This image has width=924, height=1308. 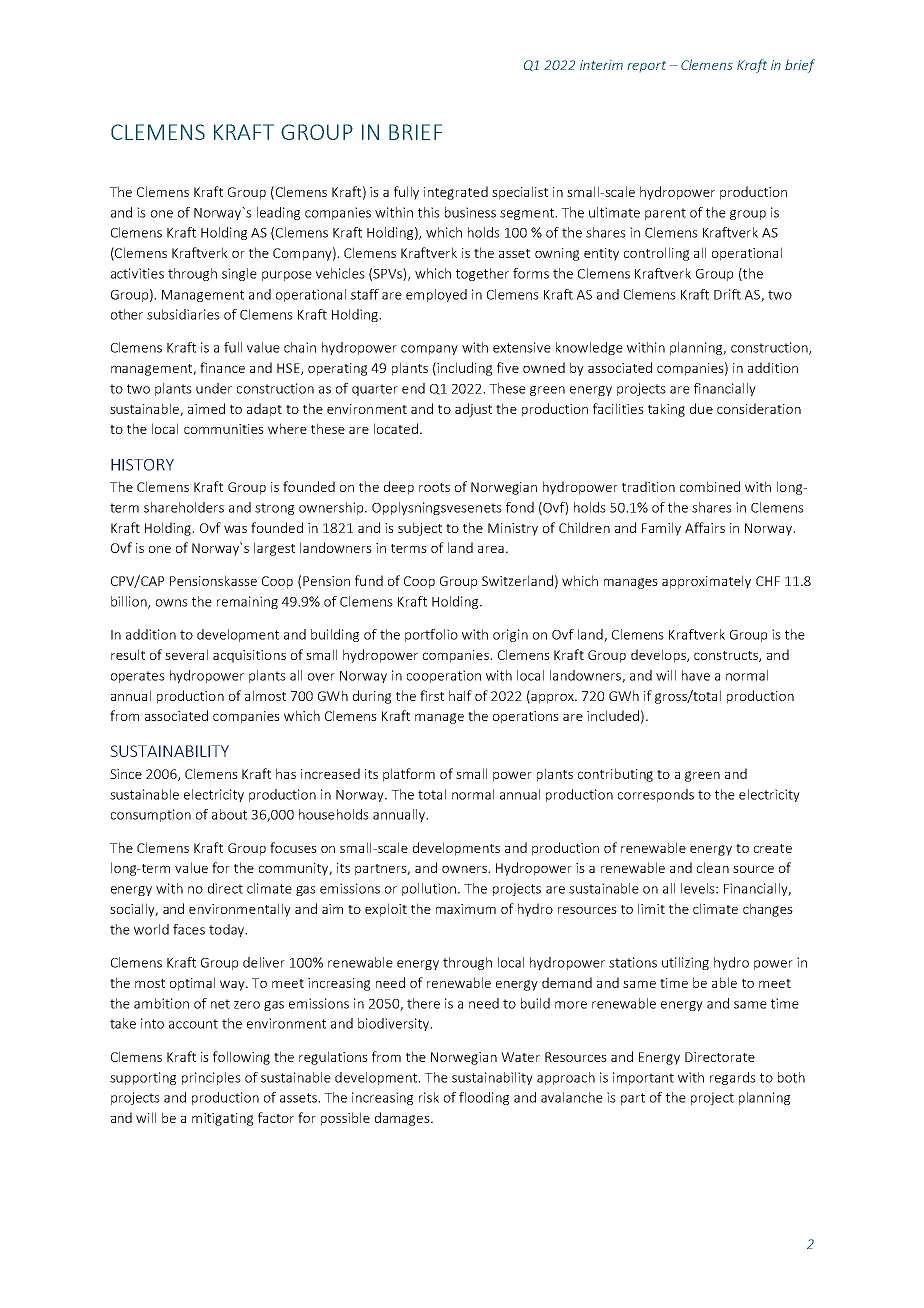 I want to click on faces, so click(x=189, y=929).
